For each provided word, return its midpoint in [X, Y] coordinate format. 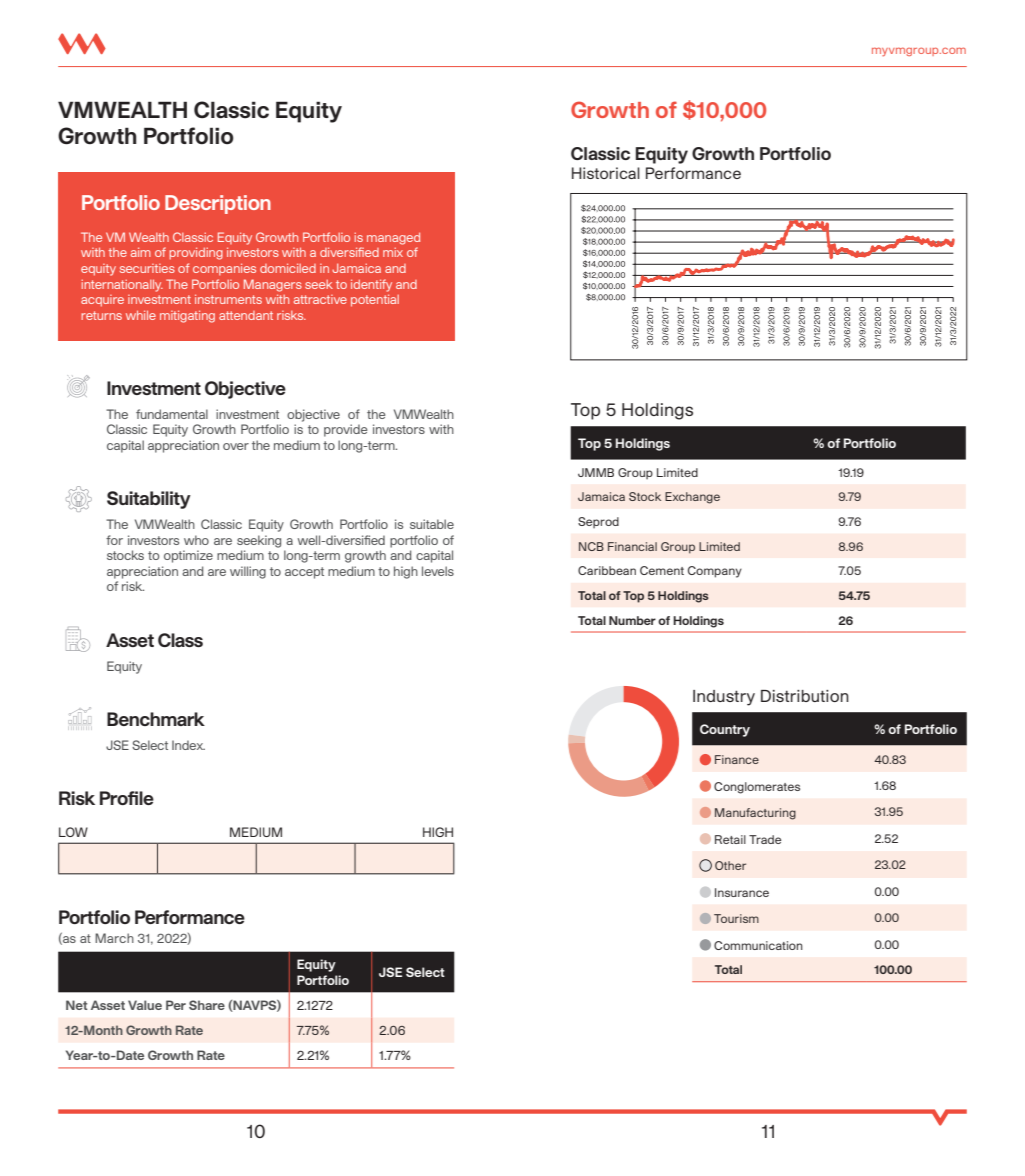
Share [207, 1005]
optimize [188, 556]
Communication [758, 945]
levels [438, 571]
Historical [606, 173]
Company [715, 572]
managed [393, 239]
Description [218, 204]
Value [145, 1005]
